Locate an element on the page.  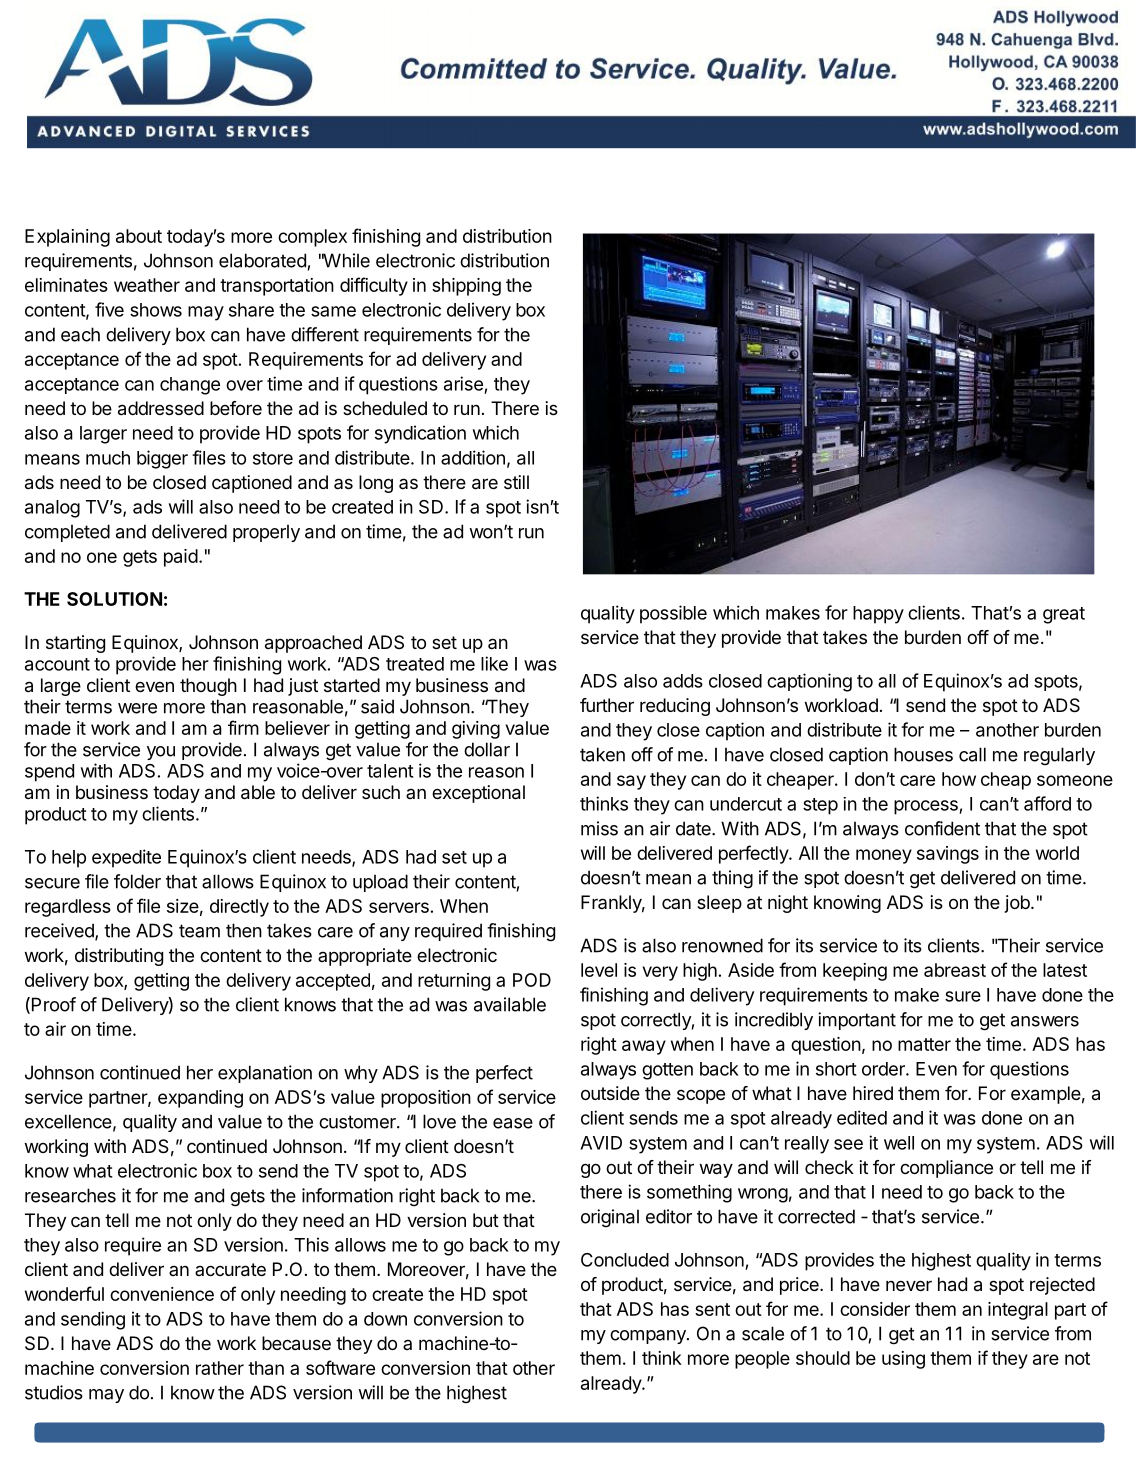
rather is located at coordinates (220, 1368).
